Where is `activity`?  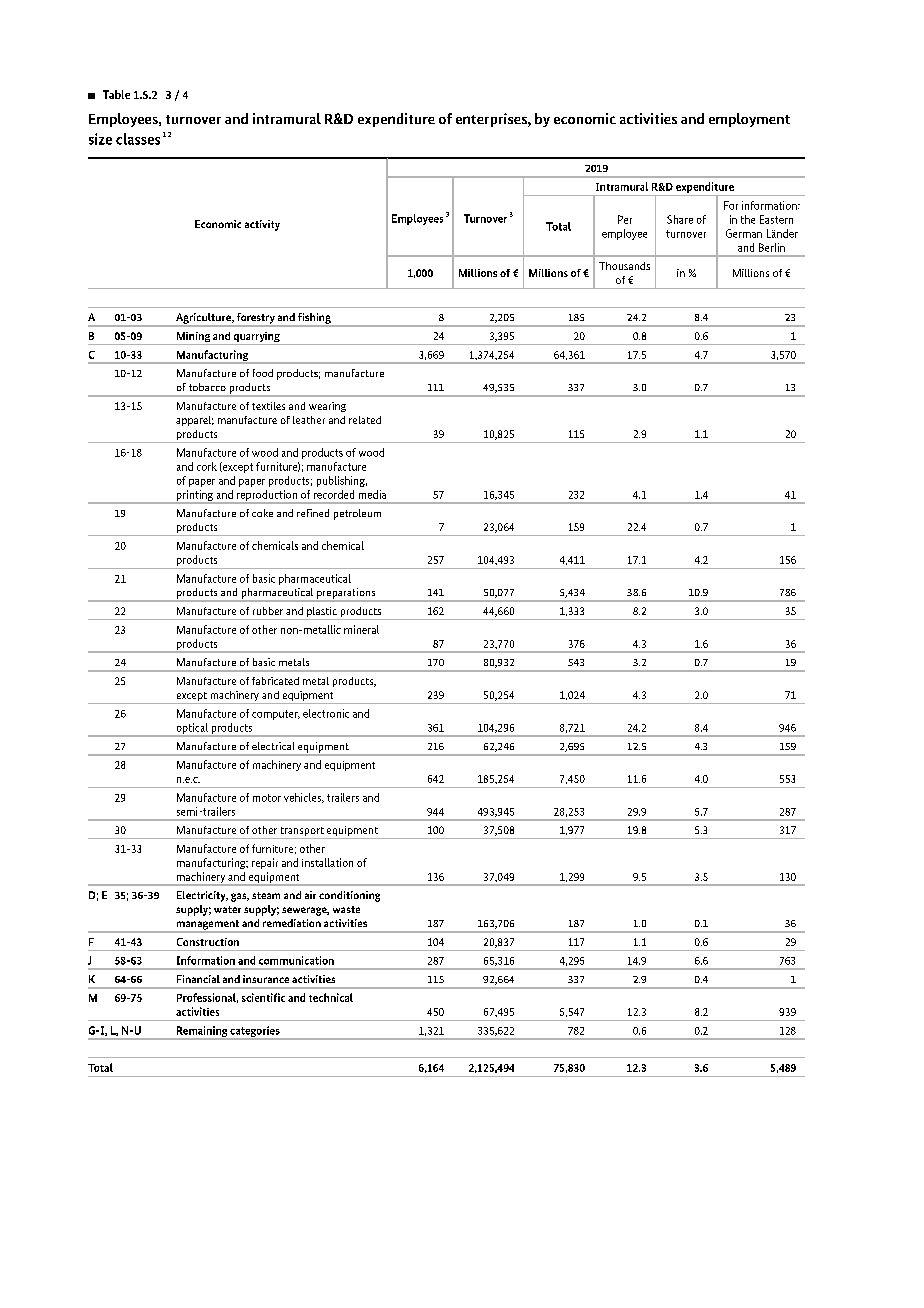
activity is located at coordinates (262, 225).
